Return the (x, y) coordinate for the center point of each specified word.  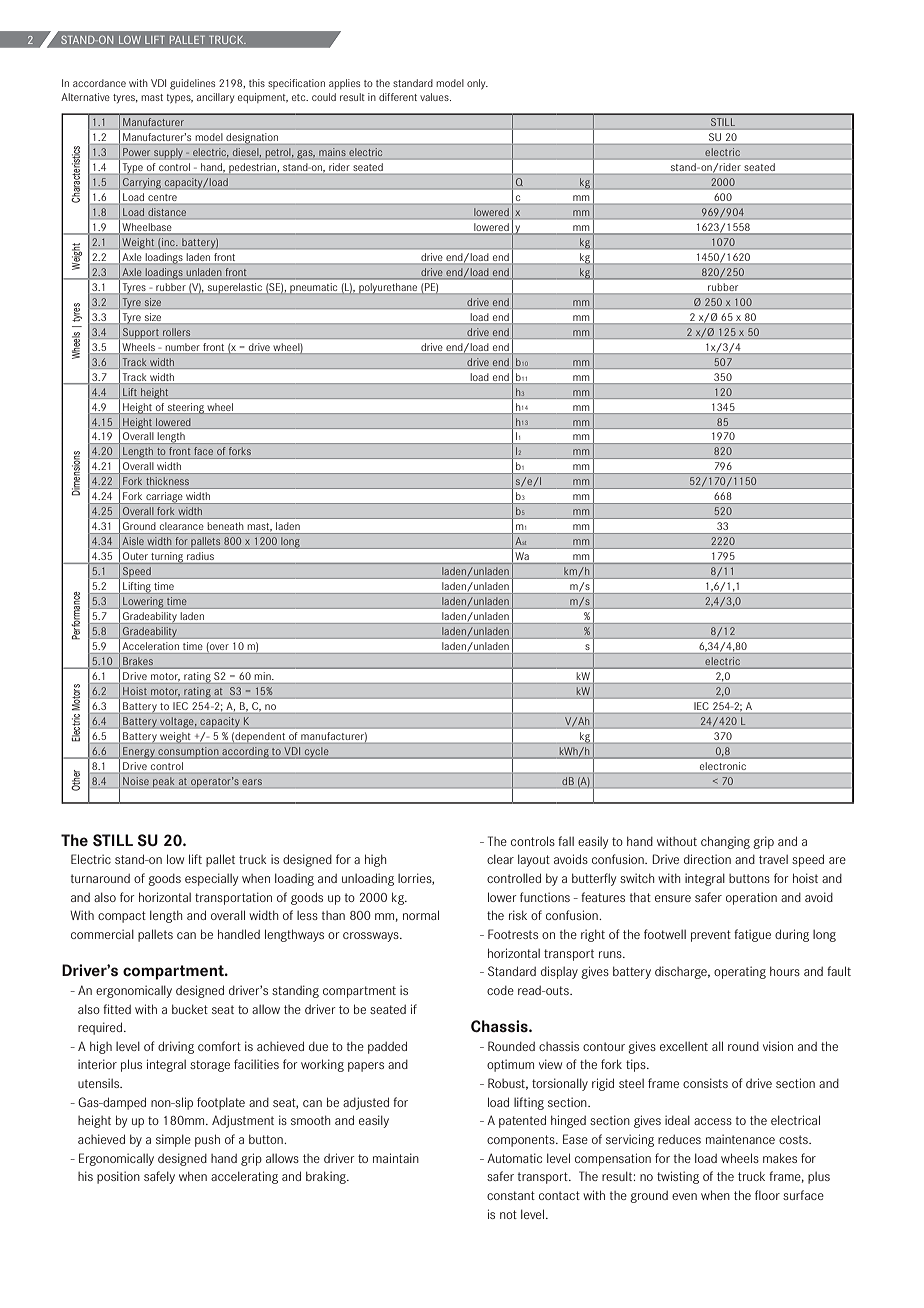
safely (159, 1177)
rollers (176, 332)
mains (332, 152)
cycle (317, 753)
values (435, 97)
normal (421, 915)
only (477, 84)
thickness (168, 481)
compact (122, 917)
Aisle (133, 541)
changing (725, 842)
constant (511, 1195)
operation (751, 898)
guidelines (192, 84)
